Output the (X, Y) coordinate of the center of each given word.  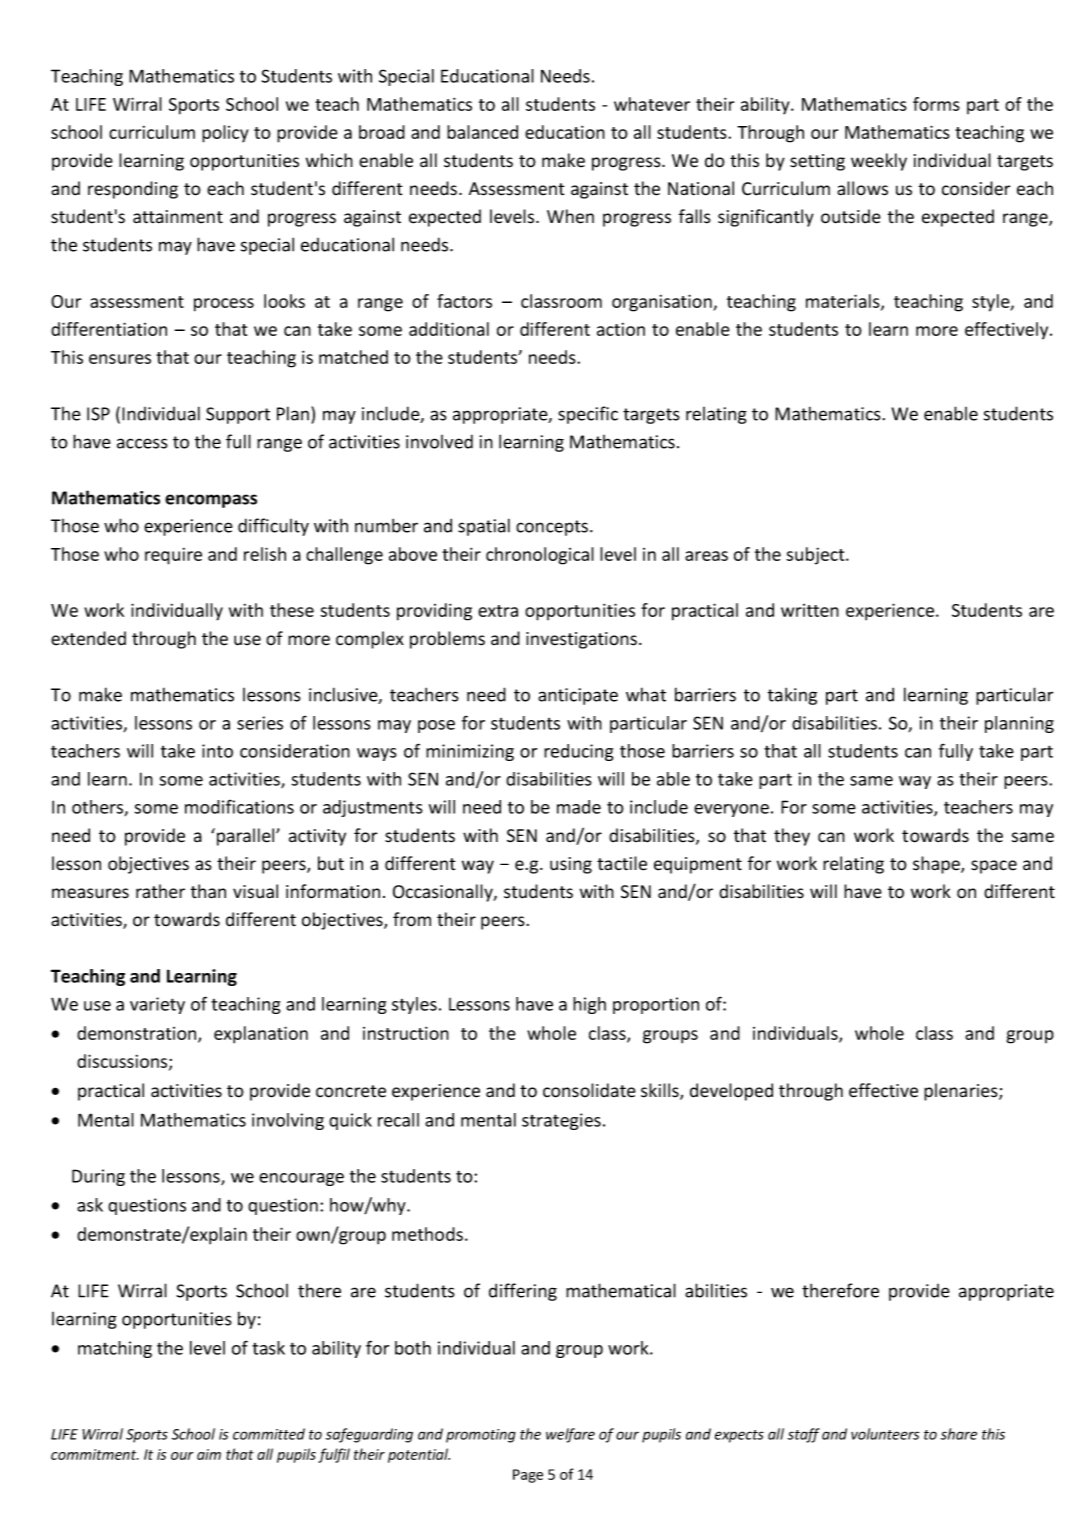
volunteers (885, 1434)
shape (937, 865)
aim (209, 1454)
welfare (570, 1435)
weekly (879, 162)
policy (225, 134)
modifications (239, 806)
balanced (482, 132)
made (579, 807)
